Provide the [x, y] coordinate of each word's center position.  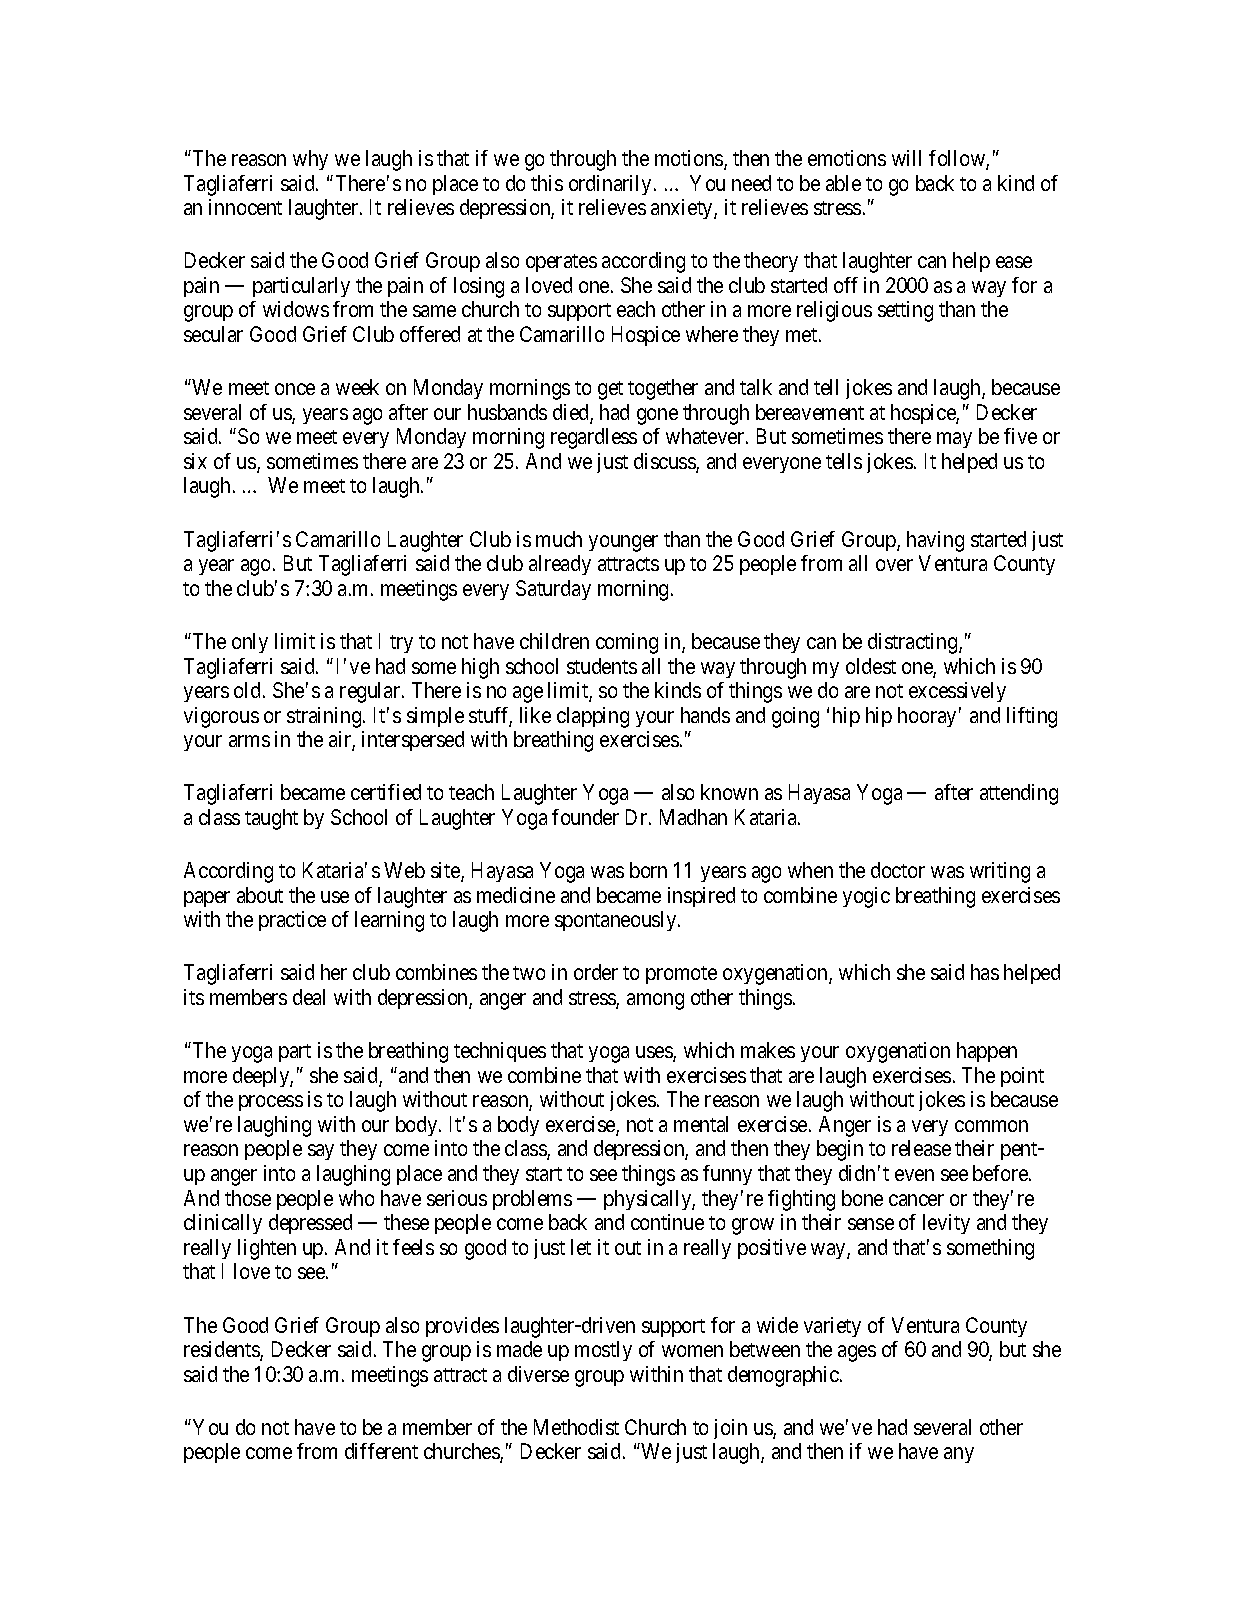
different [381, 1451]
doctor [898, 870]
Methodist [576, 1427]
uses [655, 1053]
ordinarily [610, 185]
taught [271, 819]
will [906, 158]
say [321, 1152]
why [310, 160]
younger [623, 543]
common [991, 1126]
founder [585, 817]
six [195, 461]
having [935, 541]
